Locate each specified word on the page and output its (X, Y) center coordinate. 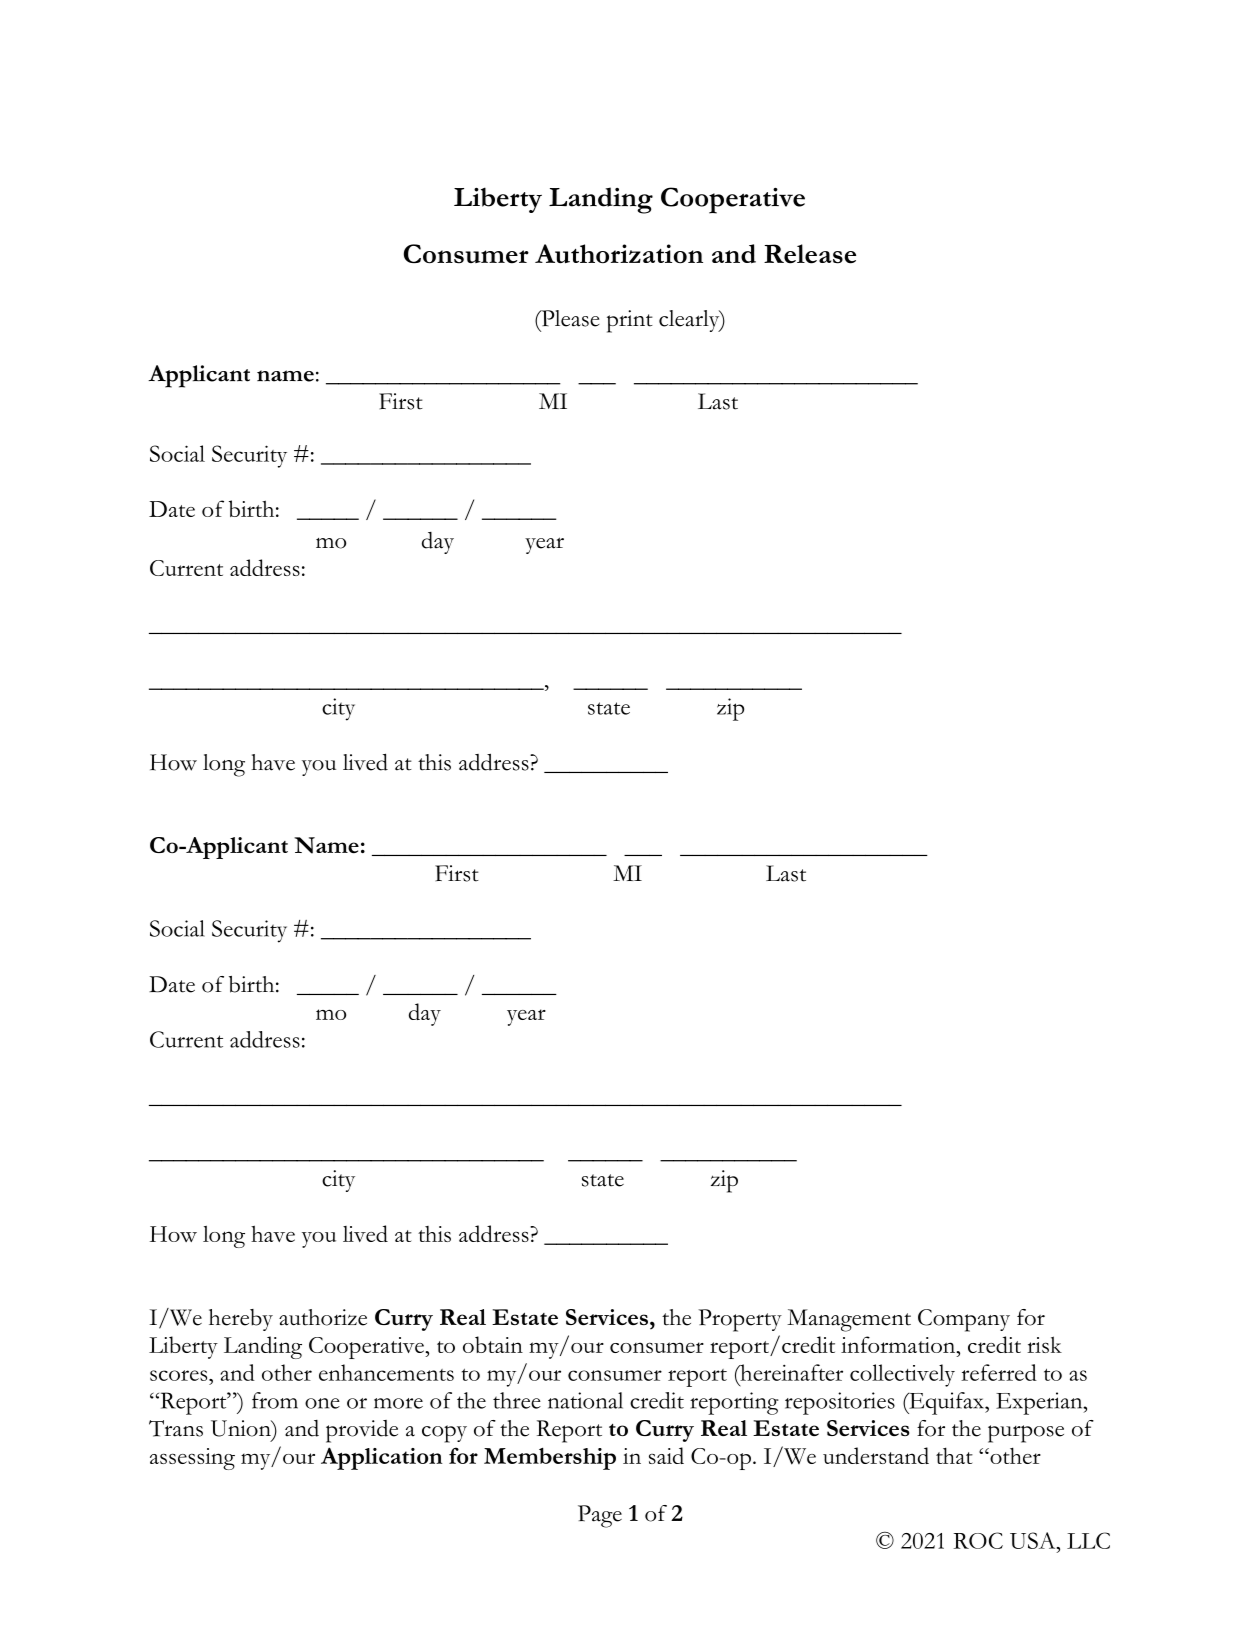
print (630, 321)
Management (849, 1320)
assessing (192, 1459)
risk (1044, 1344)
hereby (241, 1320)
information (899, 1344)
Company (964, 1320)
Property (740, 1320)
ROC (978, 1540)
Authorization (619, 254)
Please (569, 318)
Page (600, 1516)
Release (810, 254)
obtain (493, 1344)
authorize (323, 1317)
